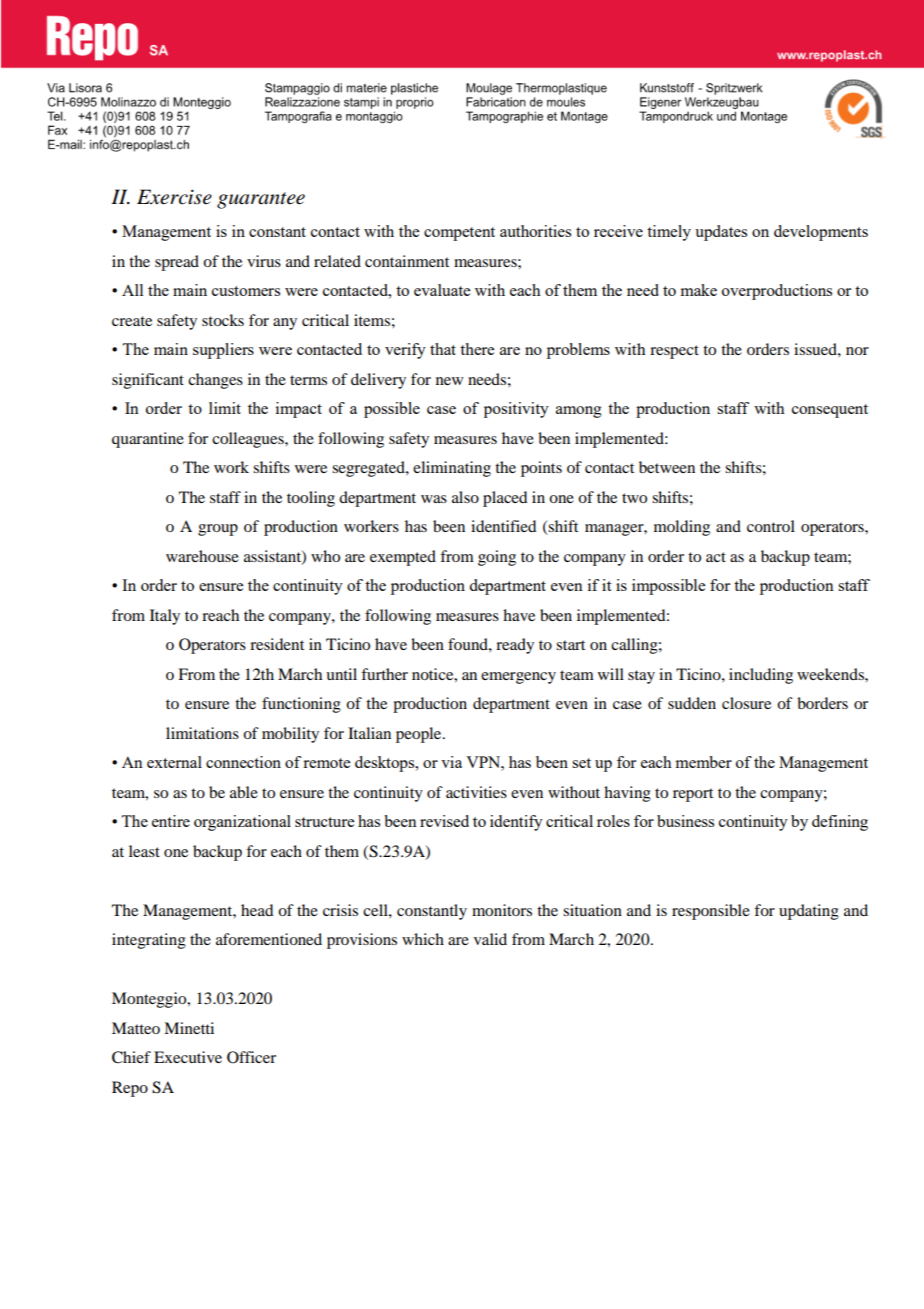 The height and width of the document is (1309, 924). What do you see at coordinates (505, 499) in the document?
I see `placed` at bounding box center [505, 499].
